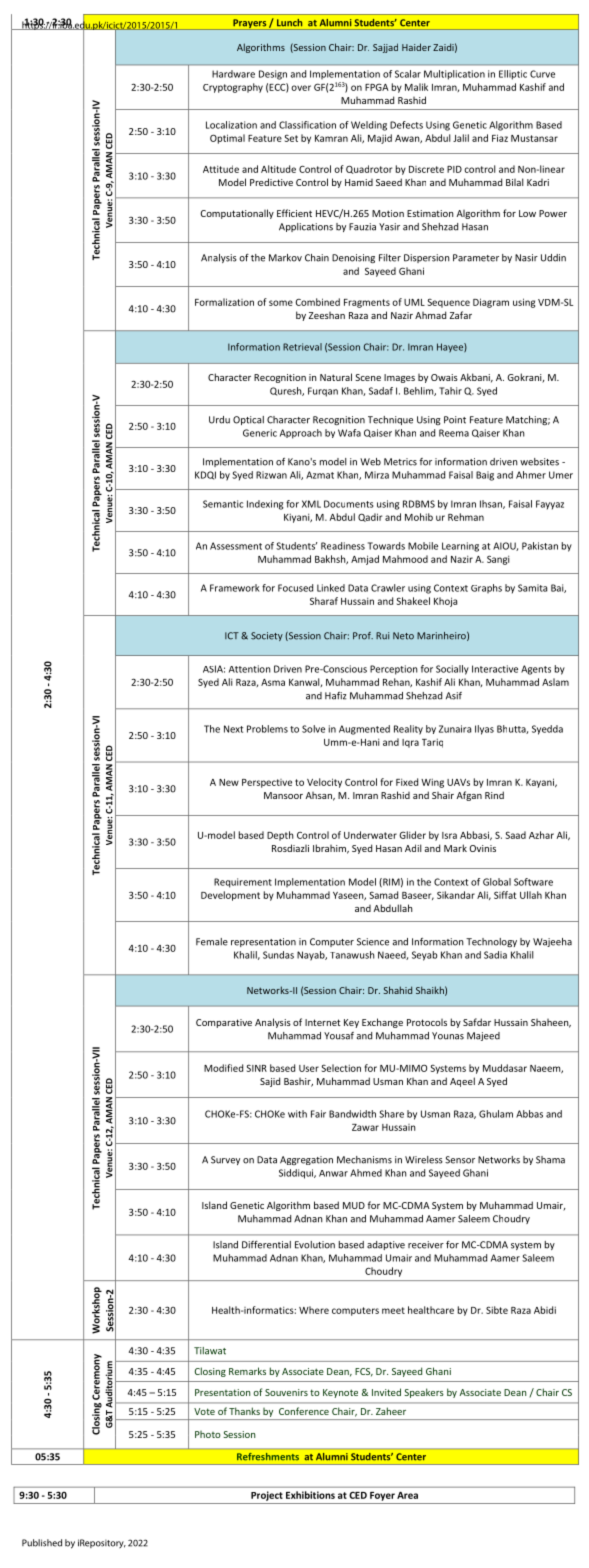  Describe the element at coordinates (42, 1543) in the screenshot. I see `Published` at that location.
